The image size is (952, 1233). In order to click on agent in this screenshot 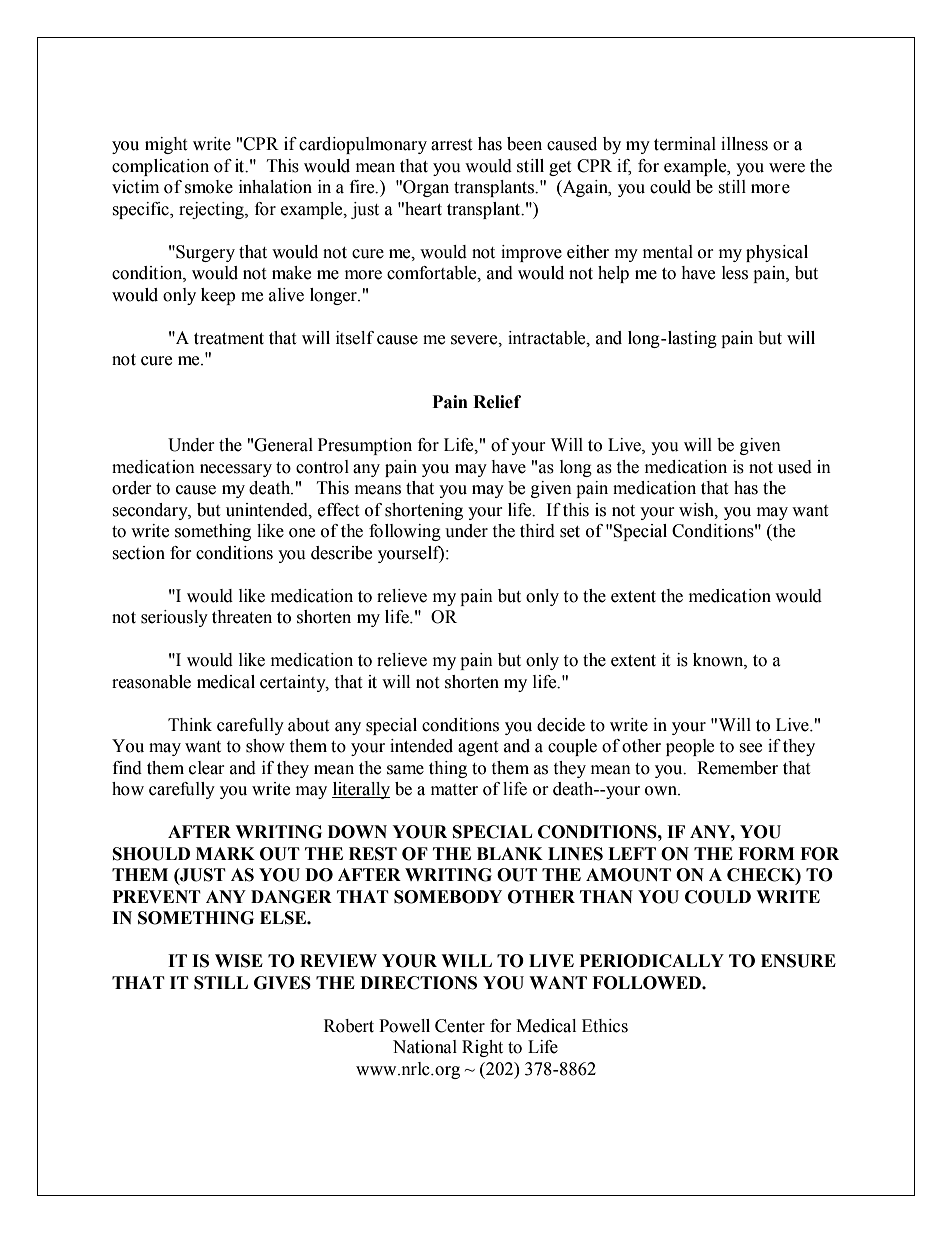, I will do `click(478, 748)`.
